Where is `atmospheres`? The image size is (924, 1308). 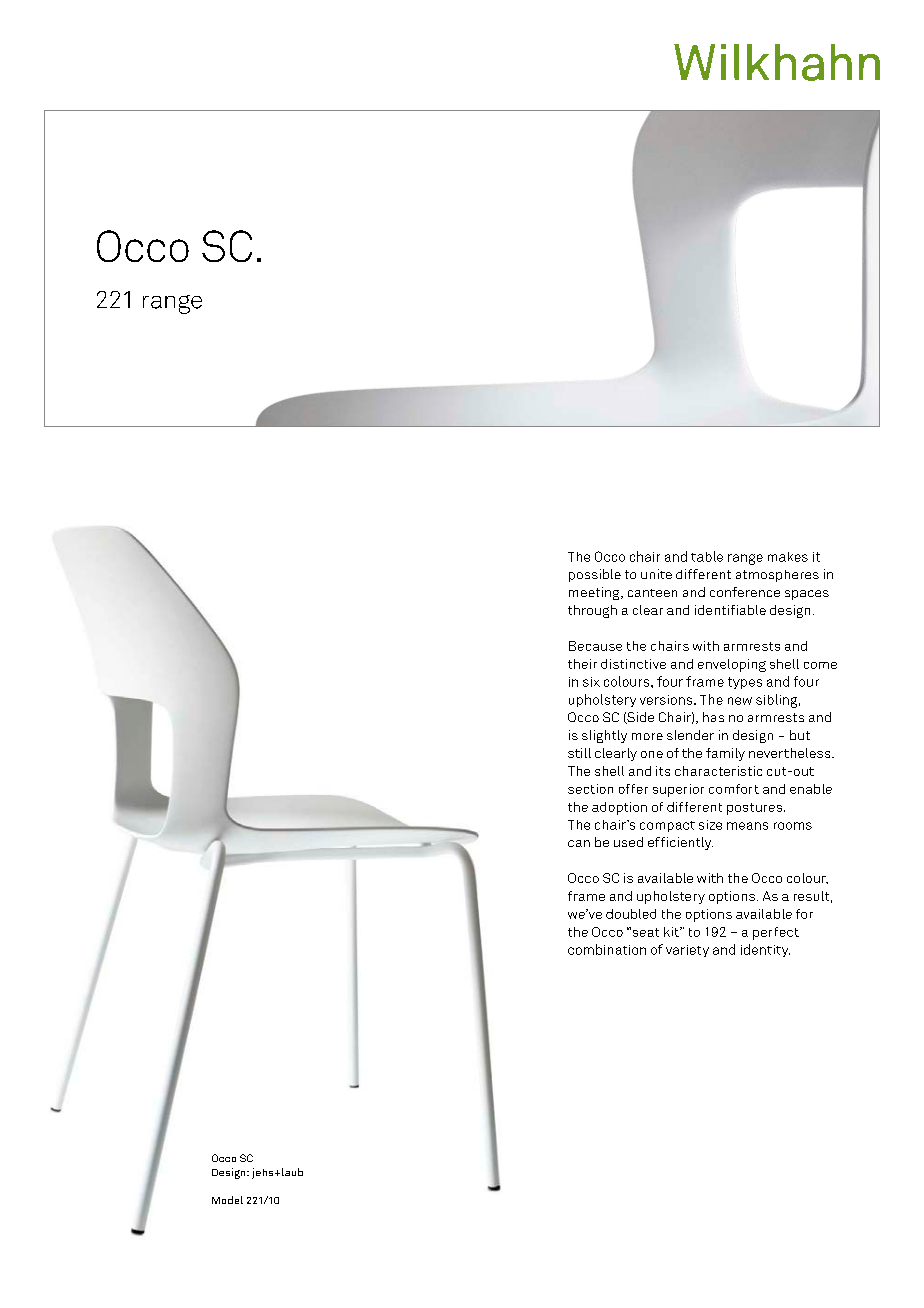 atmospheres is located at coordinates (777, 576).
